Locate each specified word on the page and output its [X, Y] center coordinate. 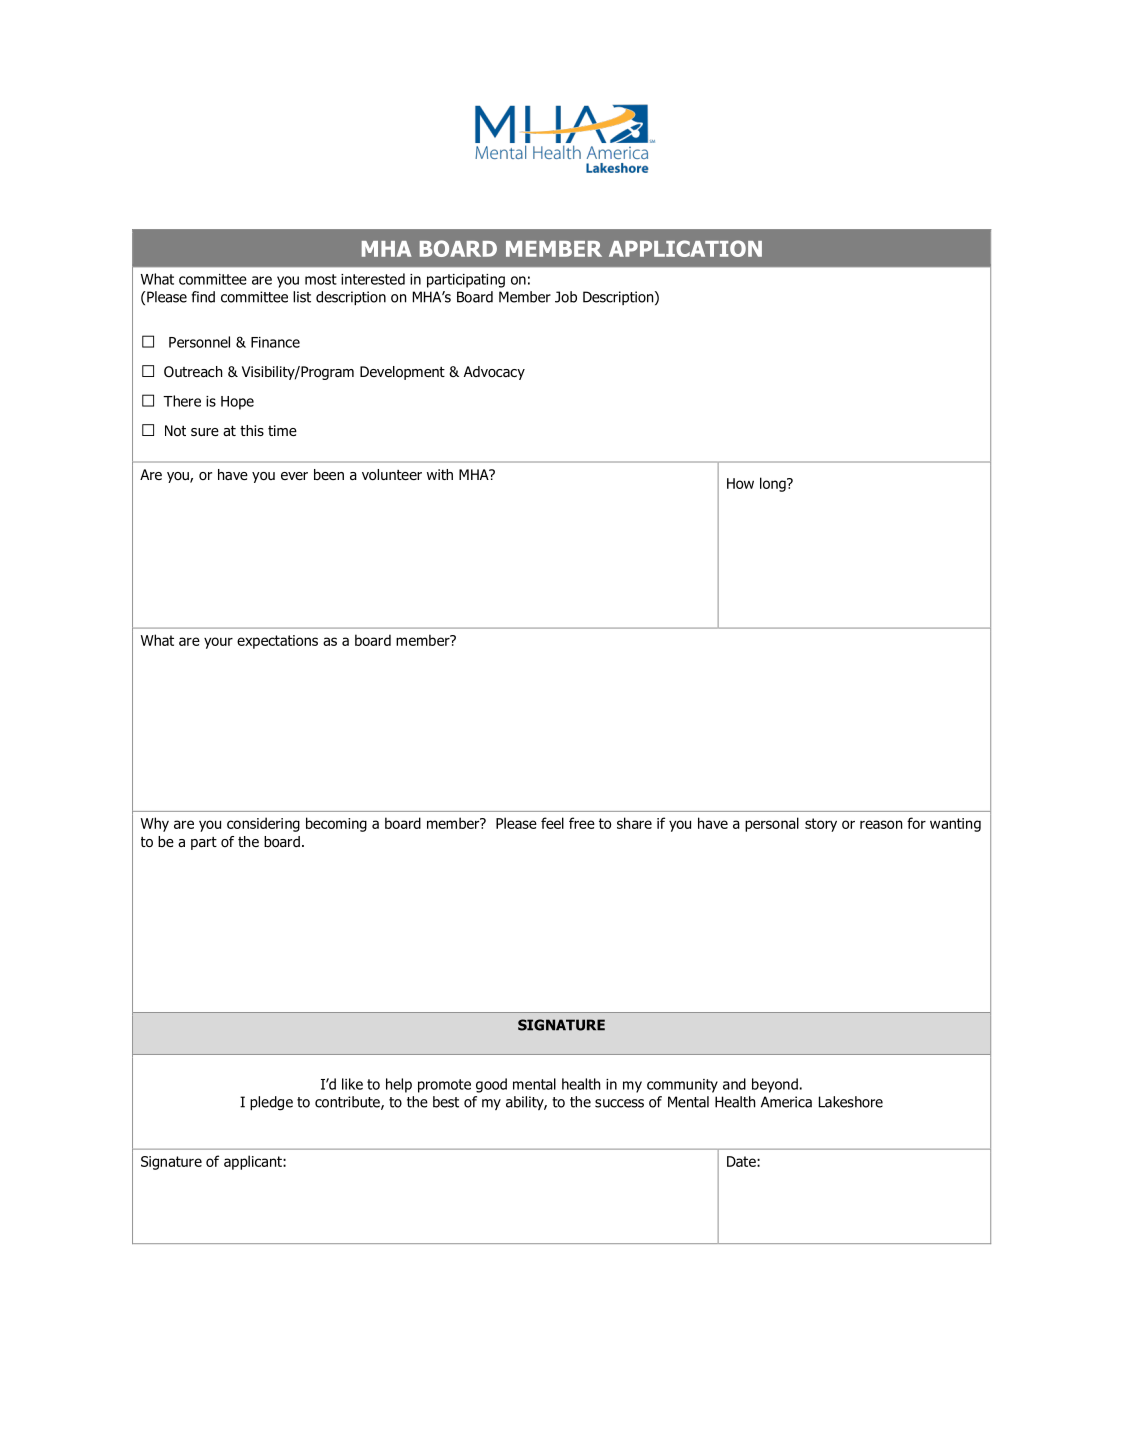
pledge [271, 1103]
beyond [775, 1085]
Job [566, 297]
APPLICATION [685, 248]
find [203, 297]
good [491, 1085]
